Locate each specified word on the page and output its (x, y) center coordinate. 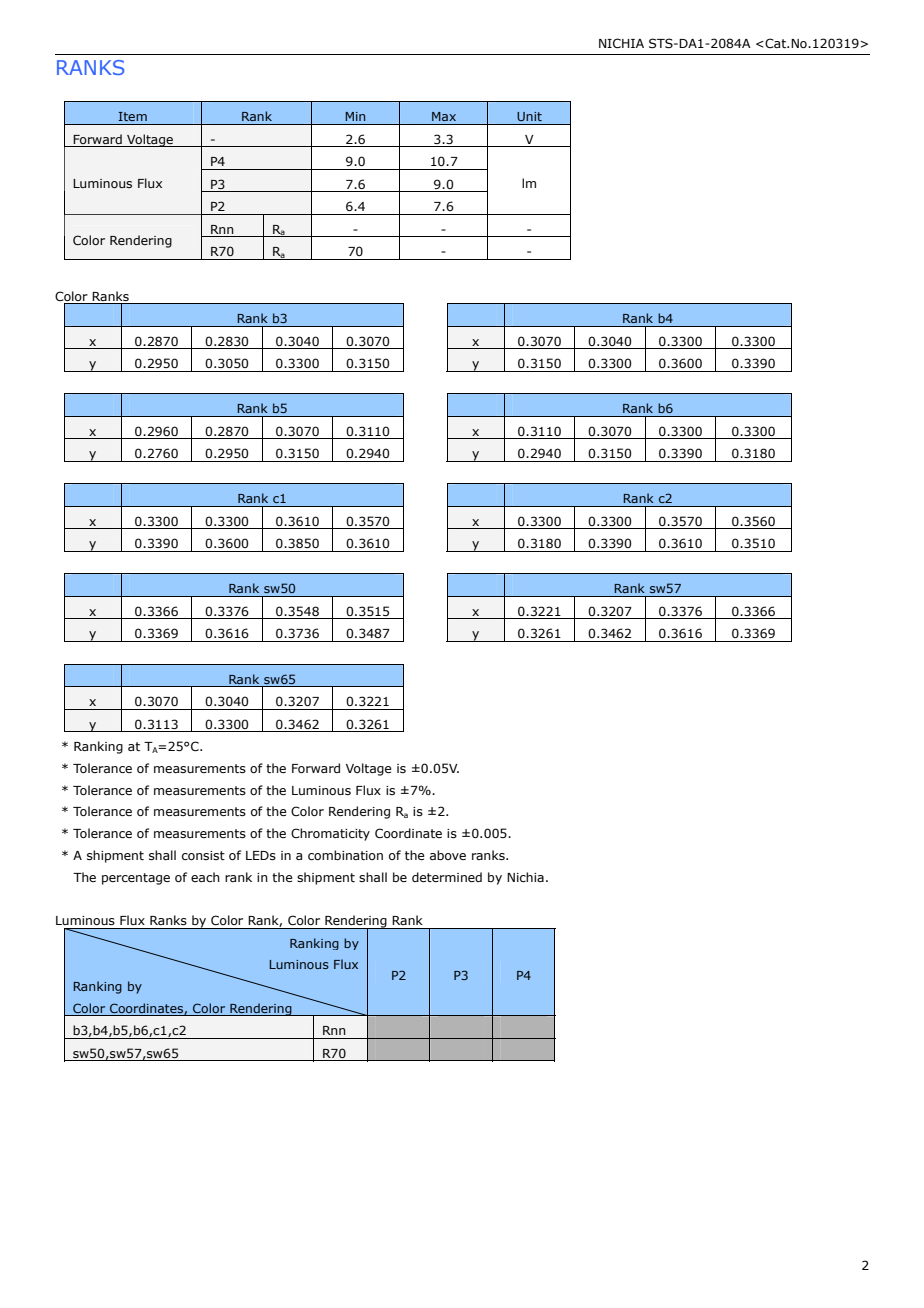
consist (203, 855)
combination (345, 855)
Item (132, 116)
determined (447, 877)
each (205, 877)
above (448, 855)
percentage (136, 879)
